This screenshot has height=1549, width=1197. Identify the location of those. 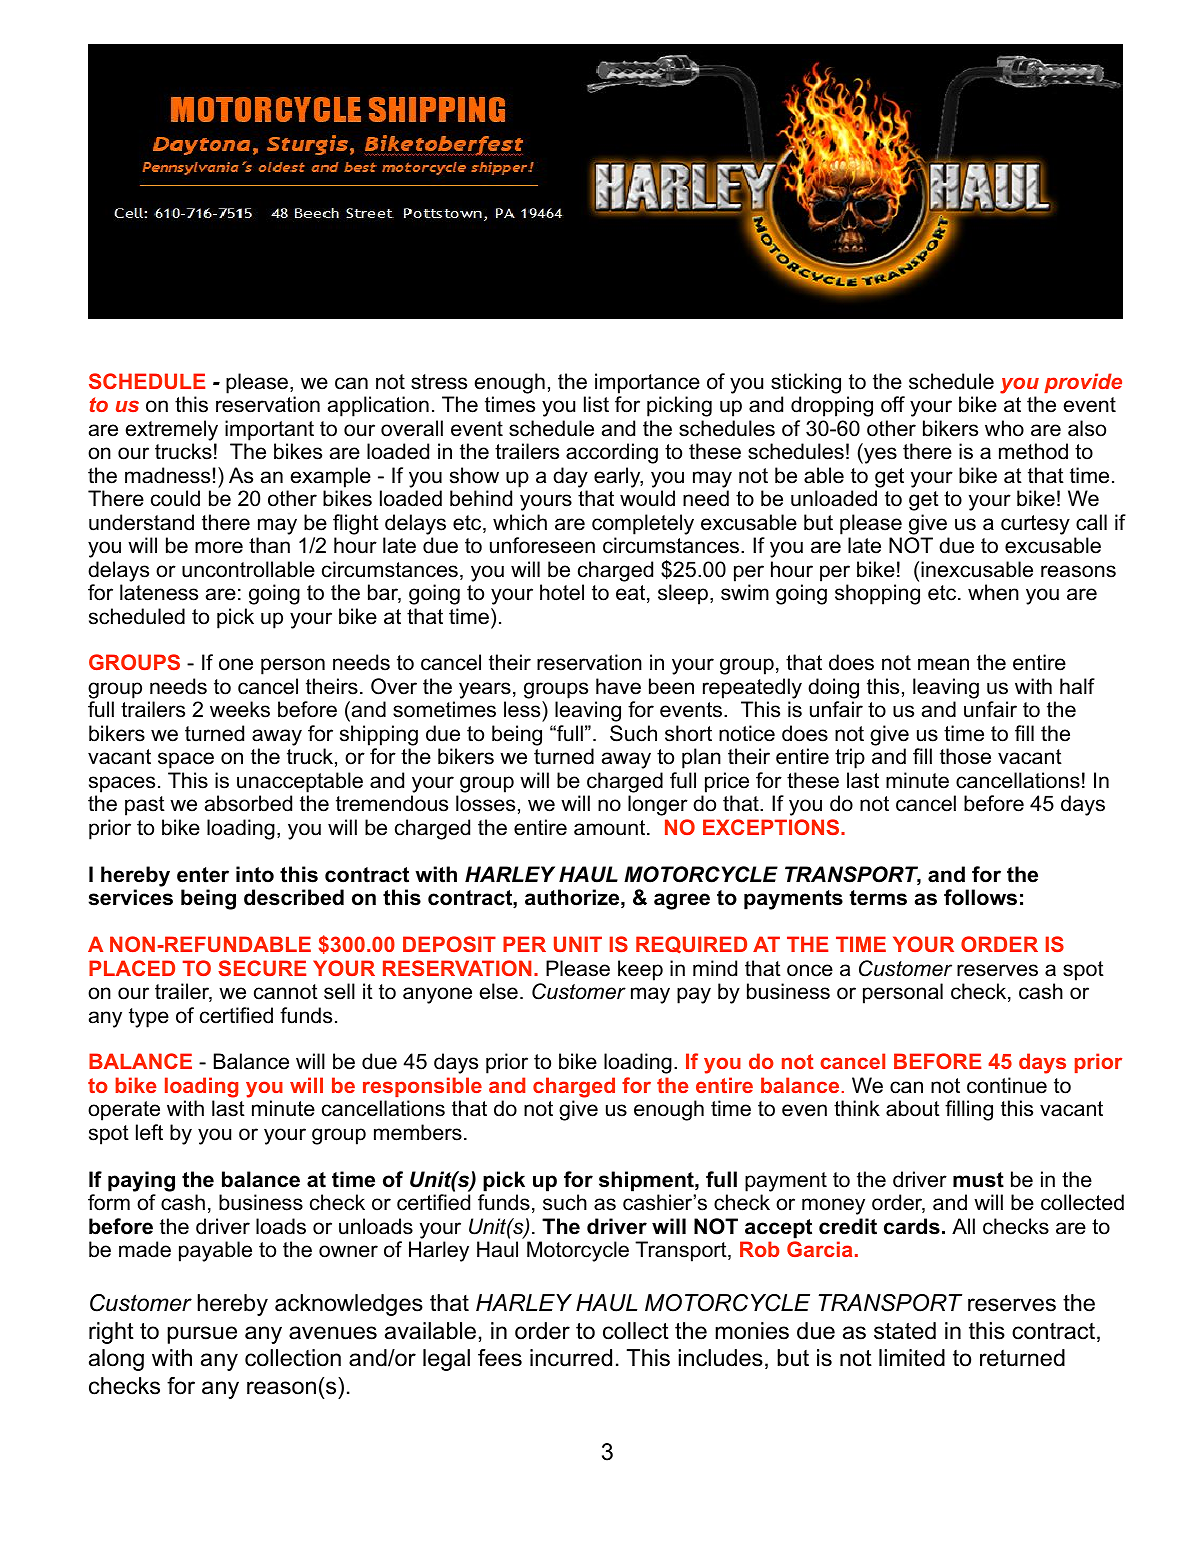
(965, 756).
